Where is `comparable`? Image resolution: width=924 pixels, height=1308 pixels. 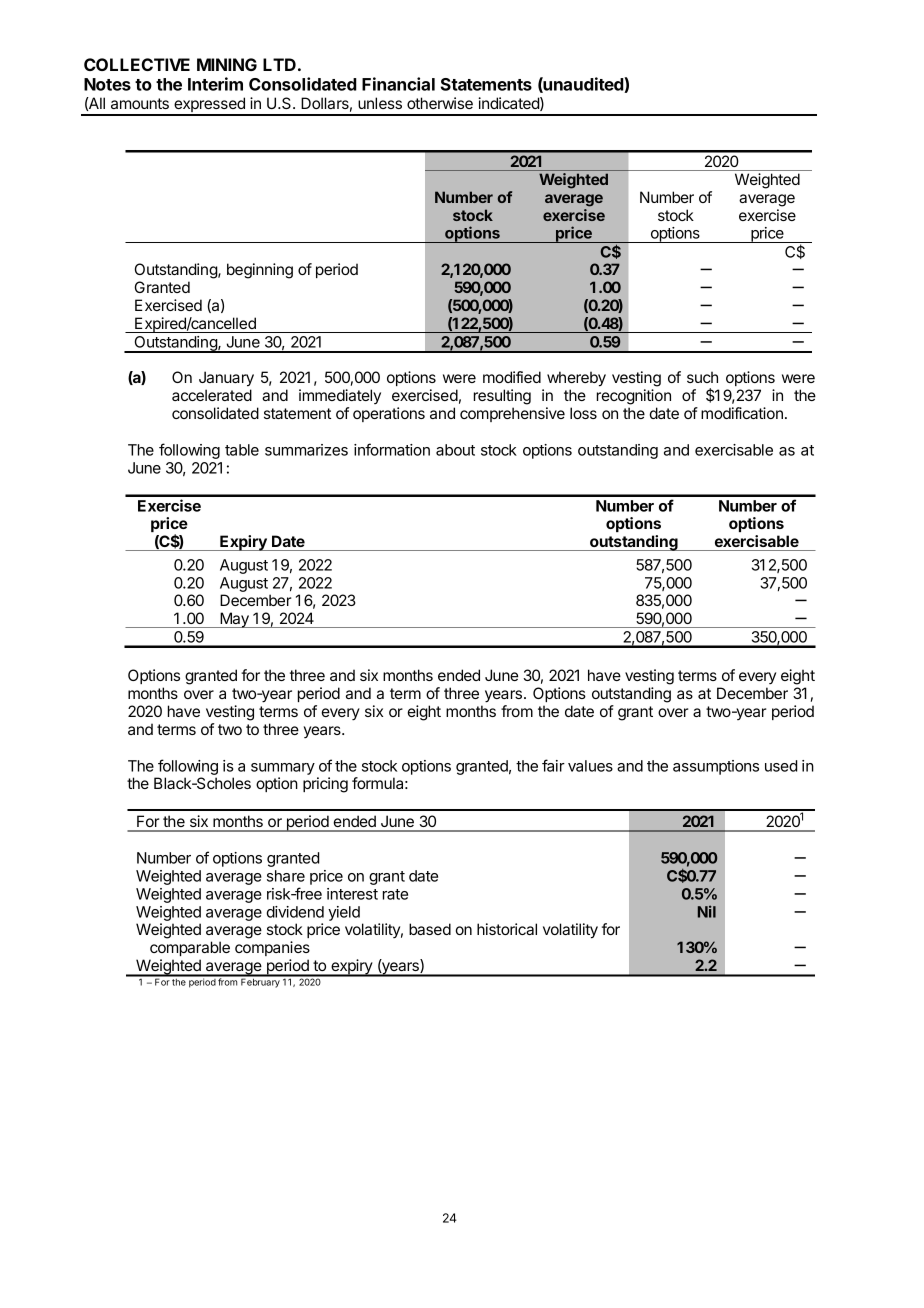
comparable is located at coordinates (190, 948).
